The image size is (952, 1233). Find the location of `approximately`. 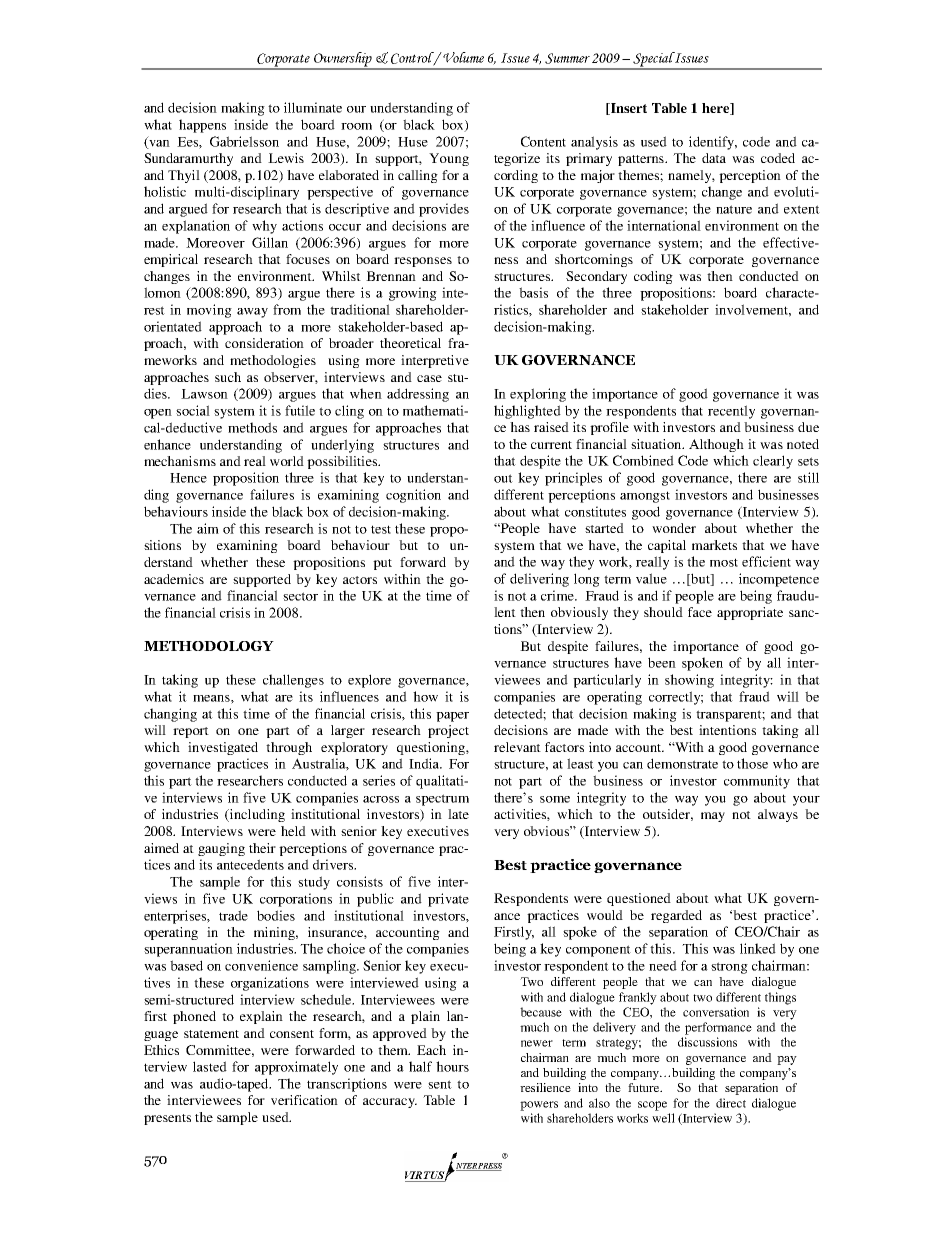

approximately is located at coordinates (296, 1068).
